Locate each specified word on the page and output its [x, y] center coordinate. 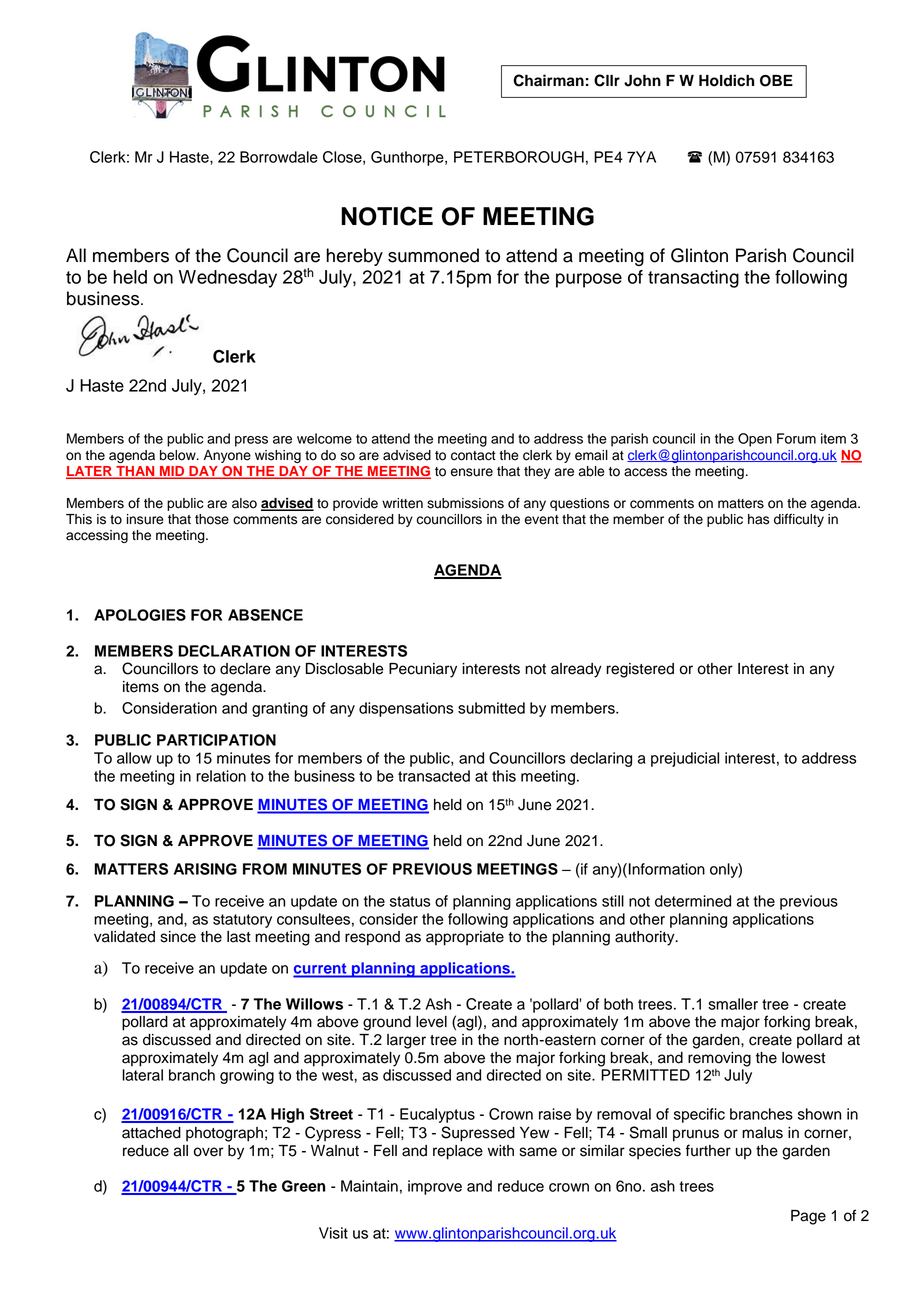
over [209, 1152]
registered [640, 670]
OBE [776, 81]
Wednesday [228, 279]
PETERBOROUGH [519, 157]
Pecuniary [423, 670]
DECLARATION [234, 651]
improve [435, 1187]
